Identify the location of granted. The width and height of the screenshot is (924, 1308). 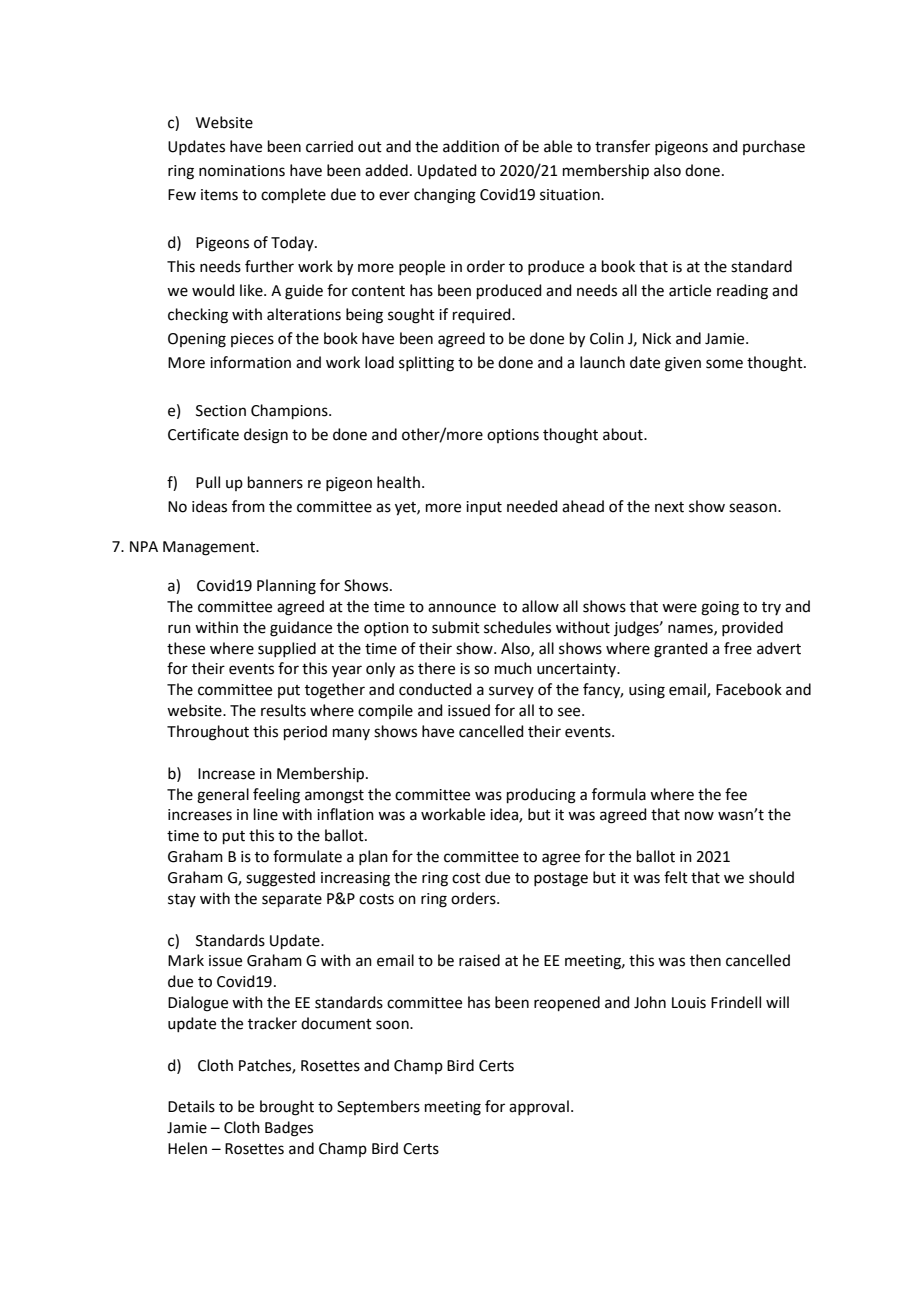
(681, 650).
